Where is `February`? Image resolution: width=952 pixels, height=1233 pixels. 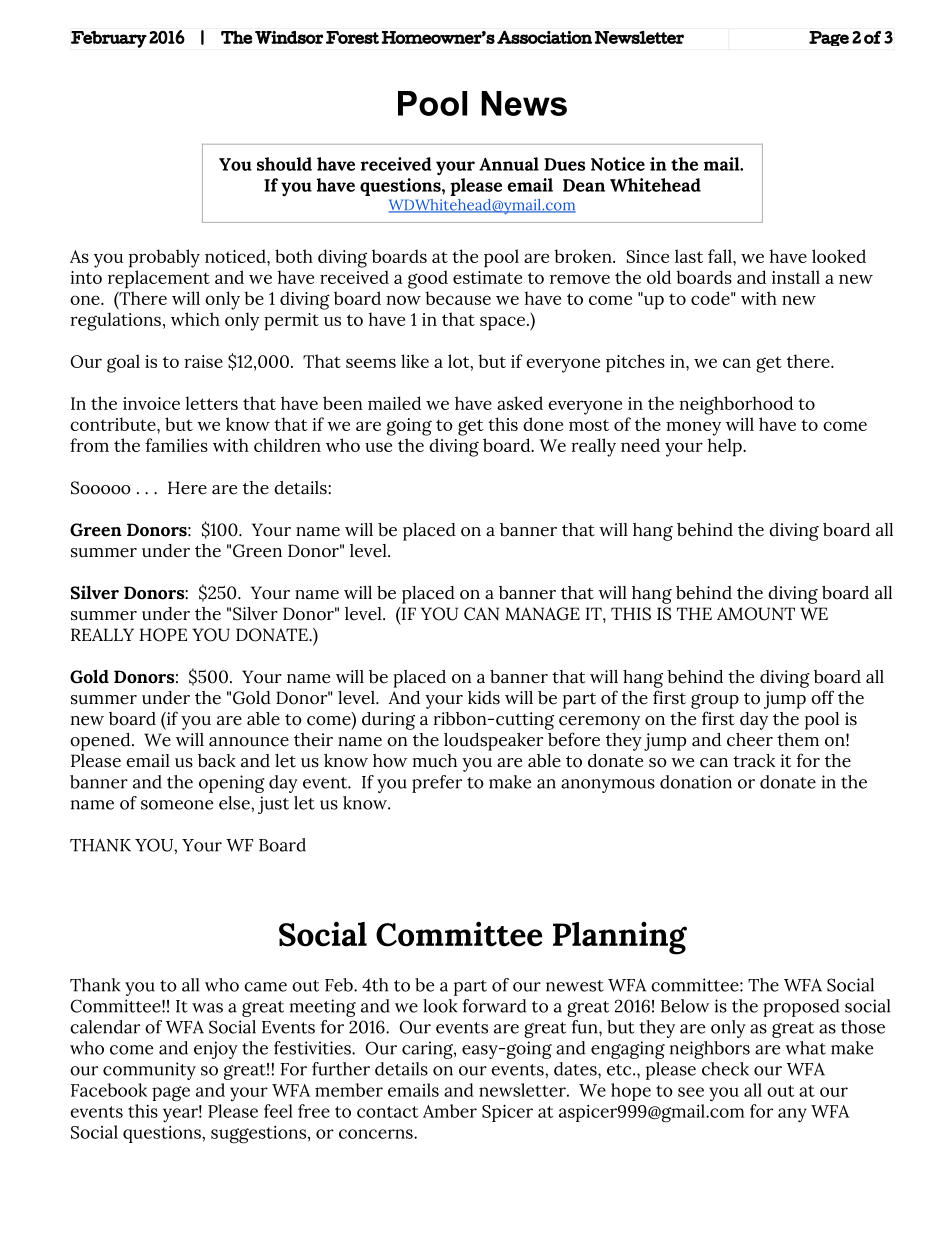
February is located at coordinates (109, 39).
